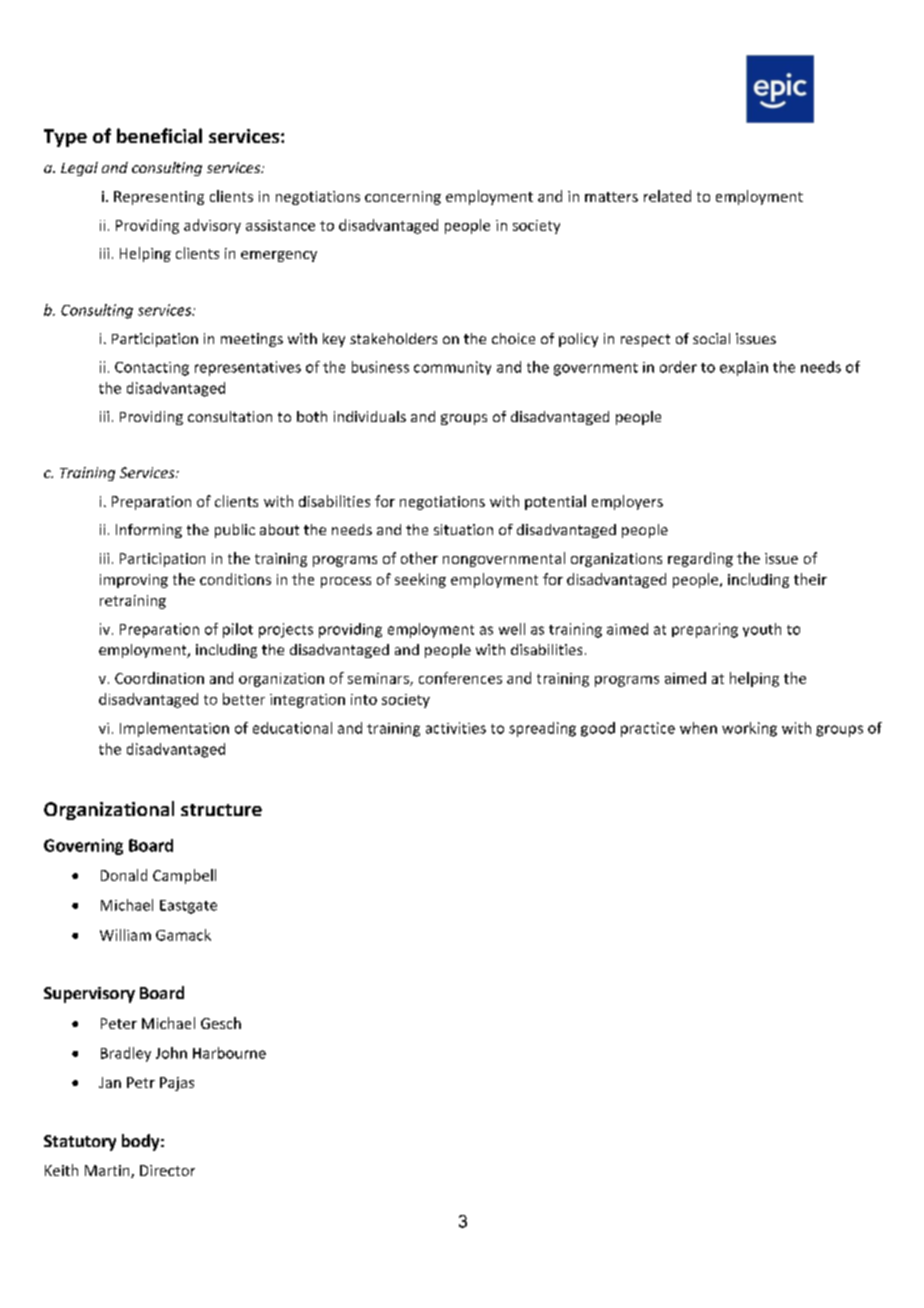 Image resolution: width=924 pixels, height=1308 pixels. Describe the element at coordinates (167, 1170) in the document. I see `Director` at that location.
